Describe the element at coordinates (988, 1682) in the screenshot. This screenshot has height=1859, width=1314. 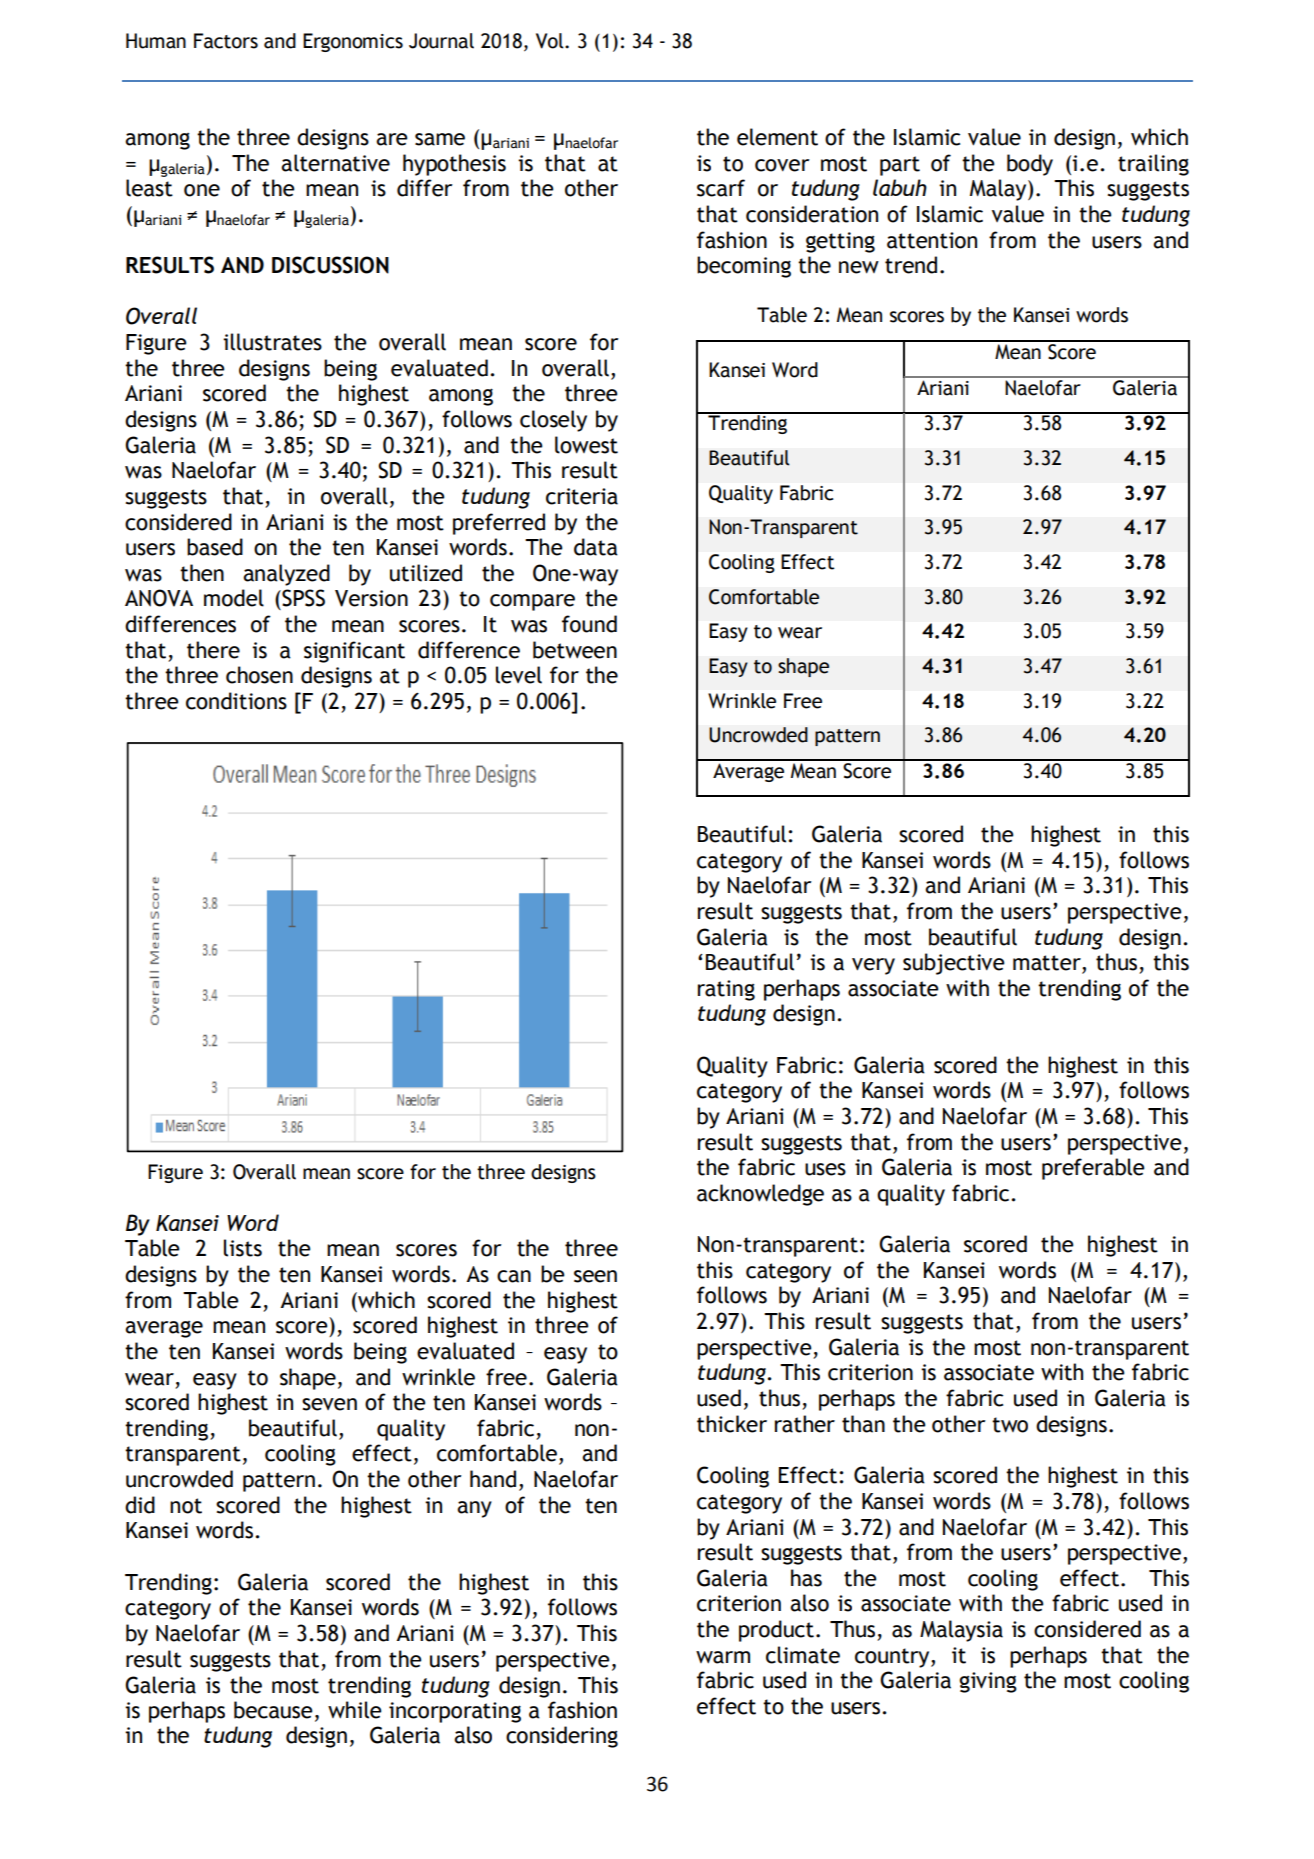
I see `giving` at that location.
